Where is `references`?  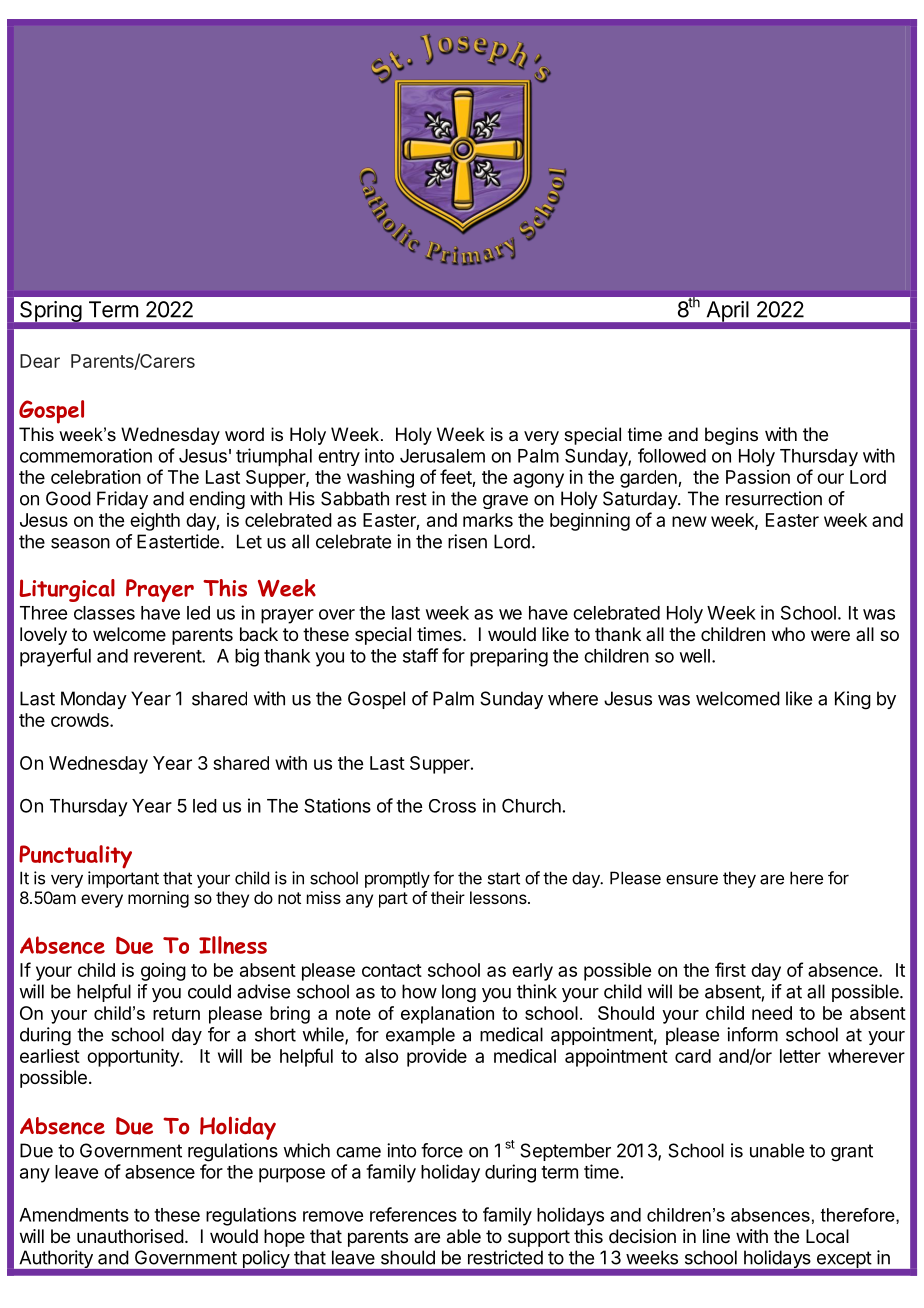 references is located at coordinates (413, 1214).
